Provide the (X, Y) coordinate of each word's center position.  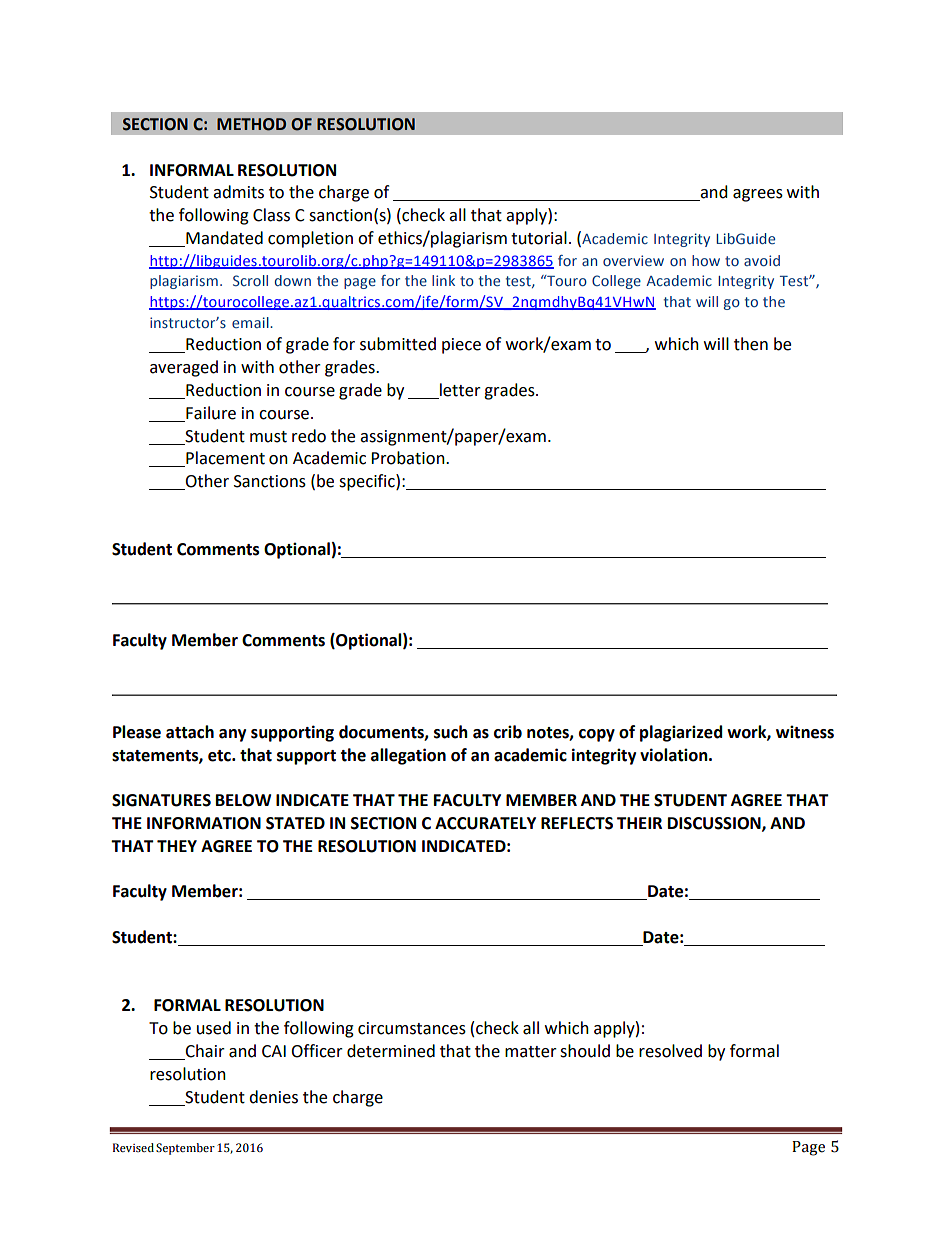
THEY (177, 846)
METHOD (251, 124)
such (451, 732)
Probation (409, 458)
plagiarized (681, 733)
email (251, 322)
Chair (204, 1052)
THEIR (639, 823)
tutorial (539, 238)
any (232, 735)
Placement (224, 459)
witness (805, 732)
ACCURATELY (485, 823)
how (706, 260)
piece (461, 346)
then (751, 344)
